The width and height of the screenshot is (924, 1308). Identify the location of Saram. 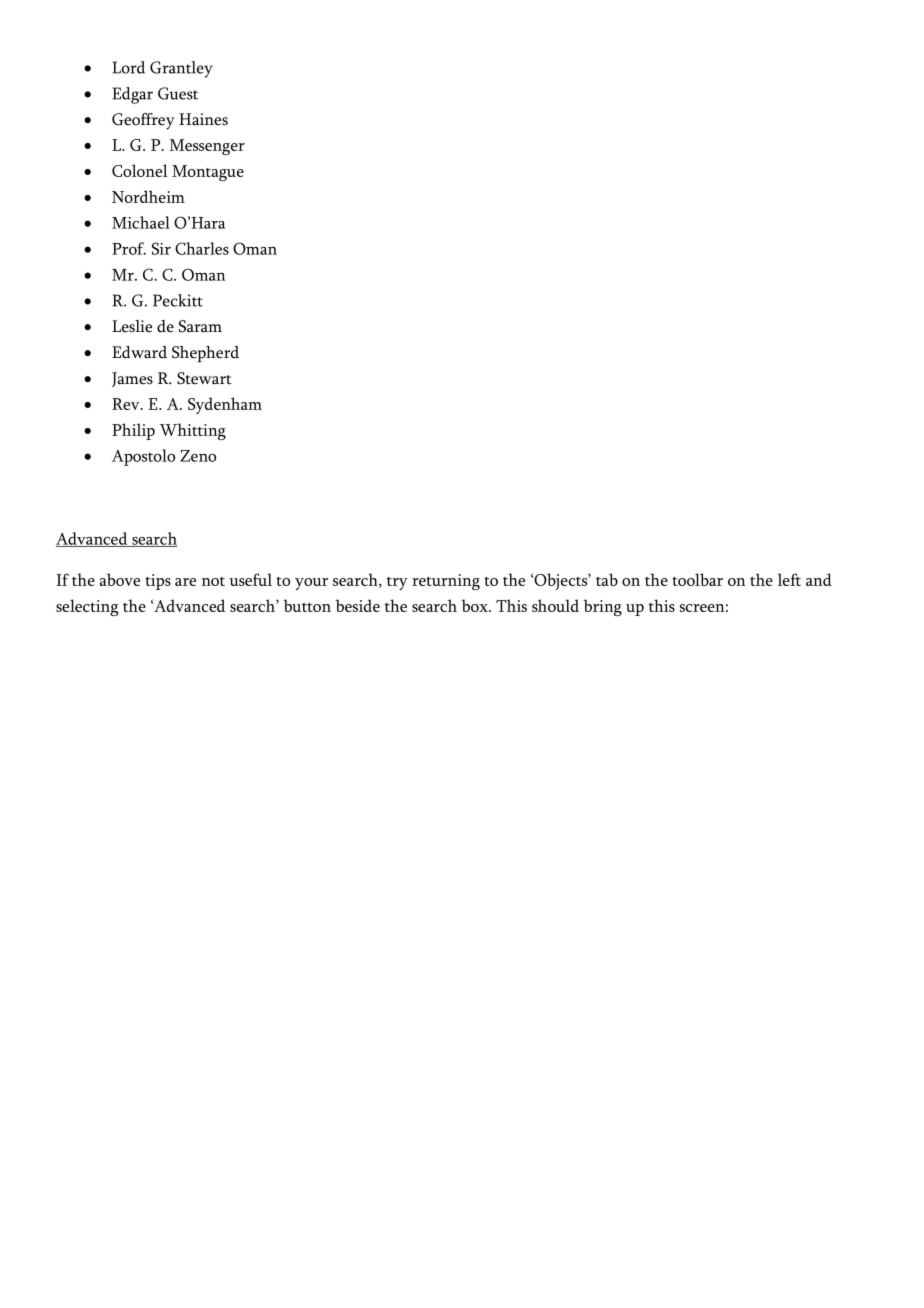
(200, 326).
